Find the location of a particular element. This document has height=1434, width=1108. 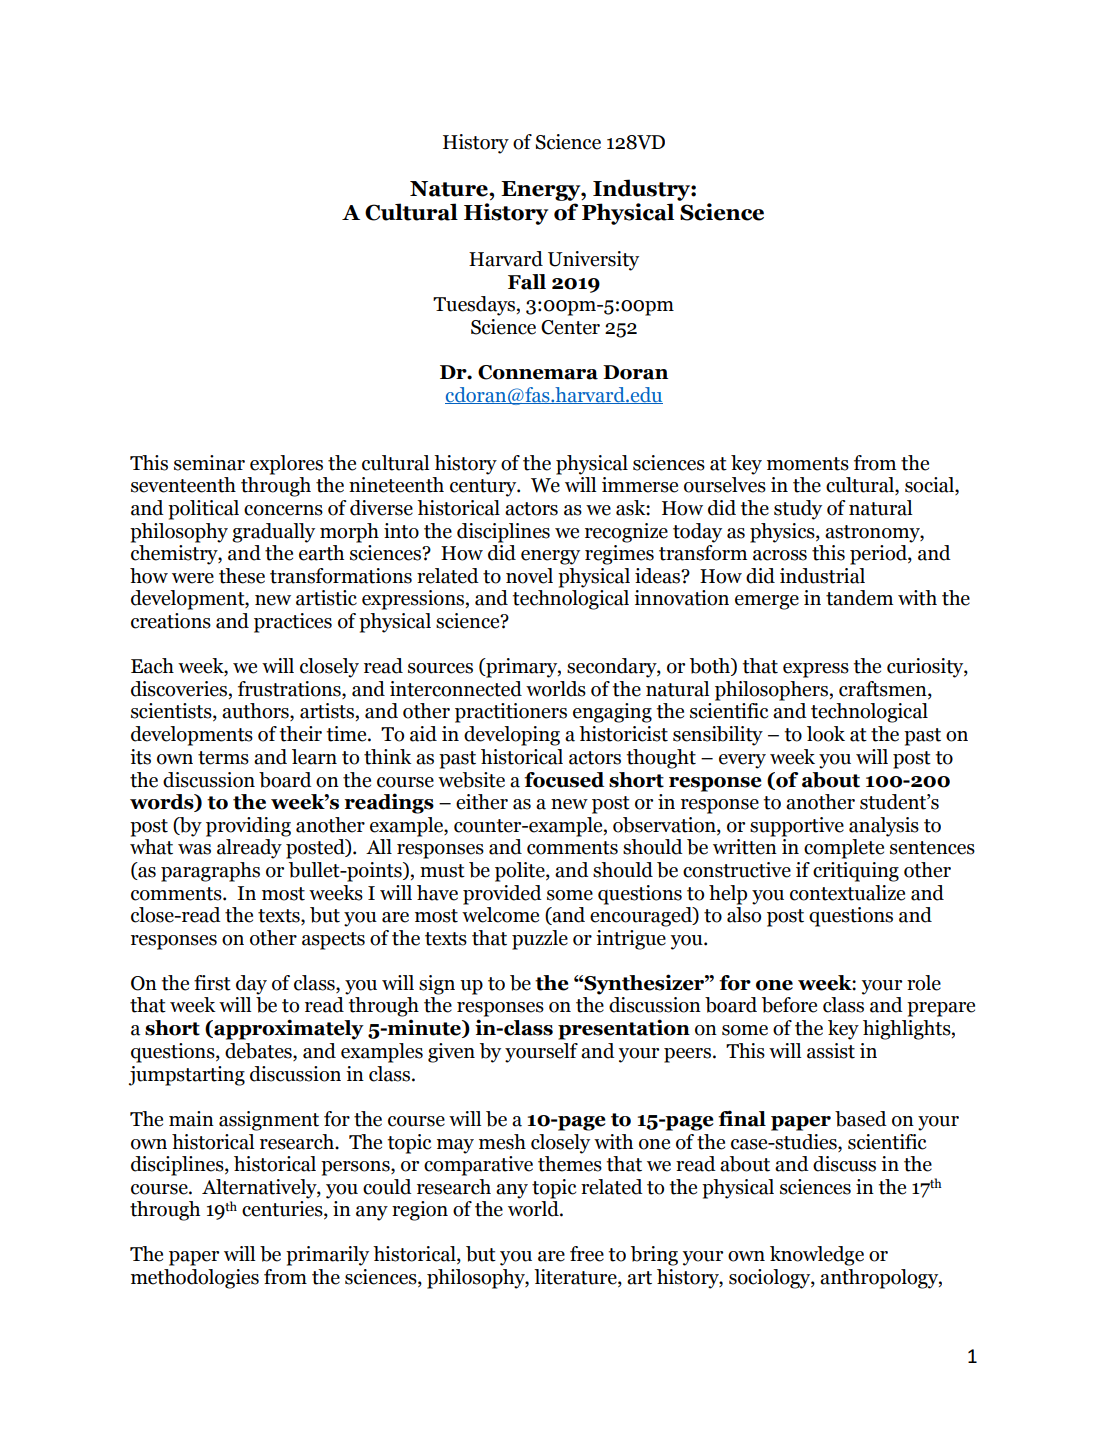

before is located at coordinates (789, 1005).
